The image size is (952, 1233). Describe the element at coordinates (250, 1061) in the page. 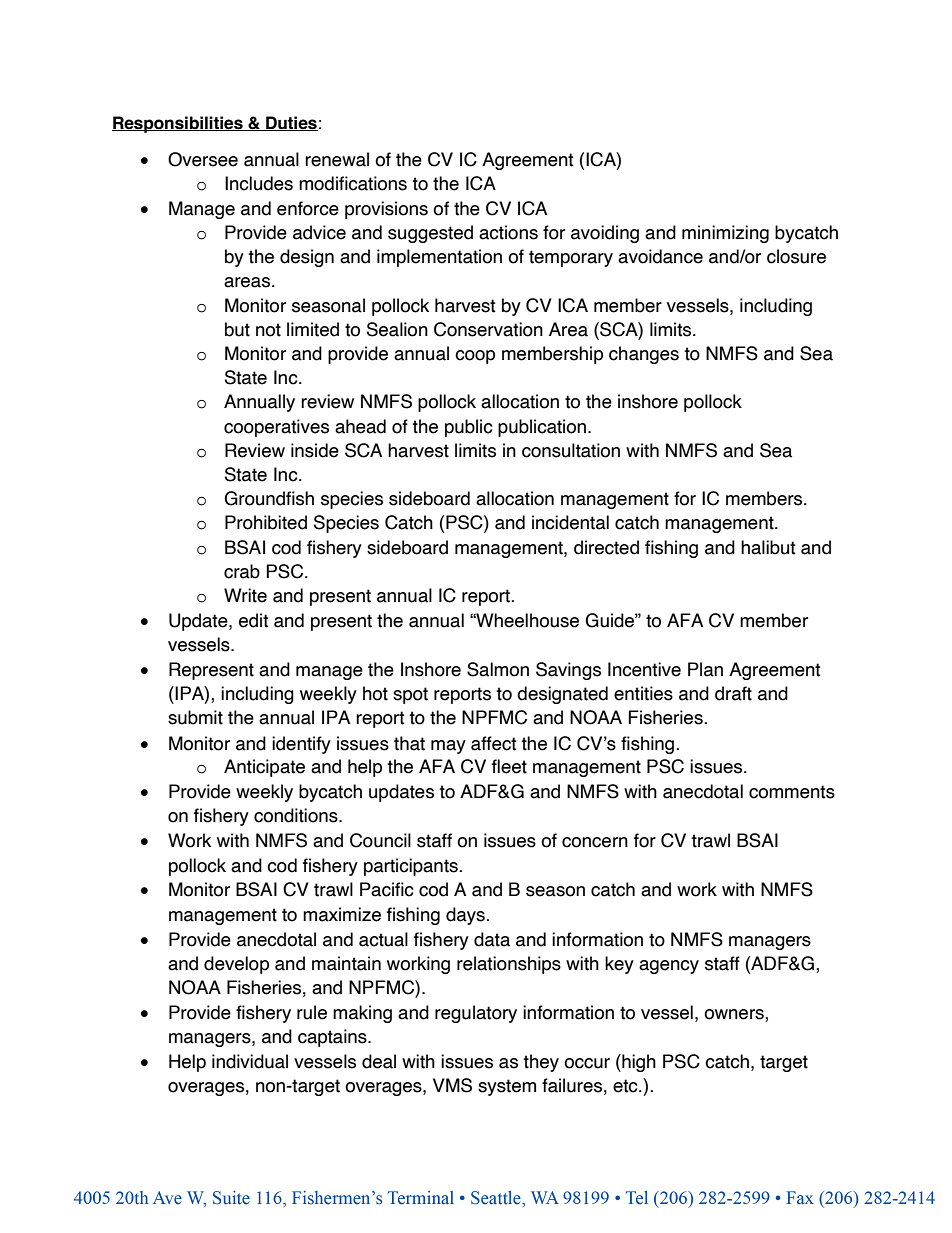

I see `individual` at that location.
